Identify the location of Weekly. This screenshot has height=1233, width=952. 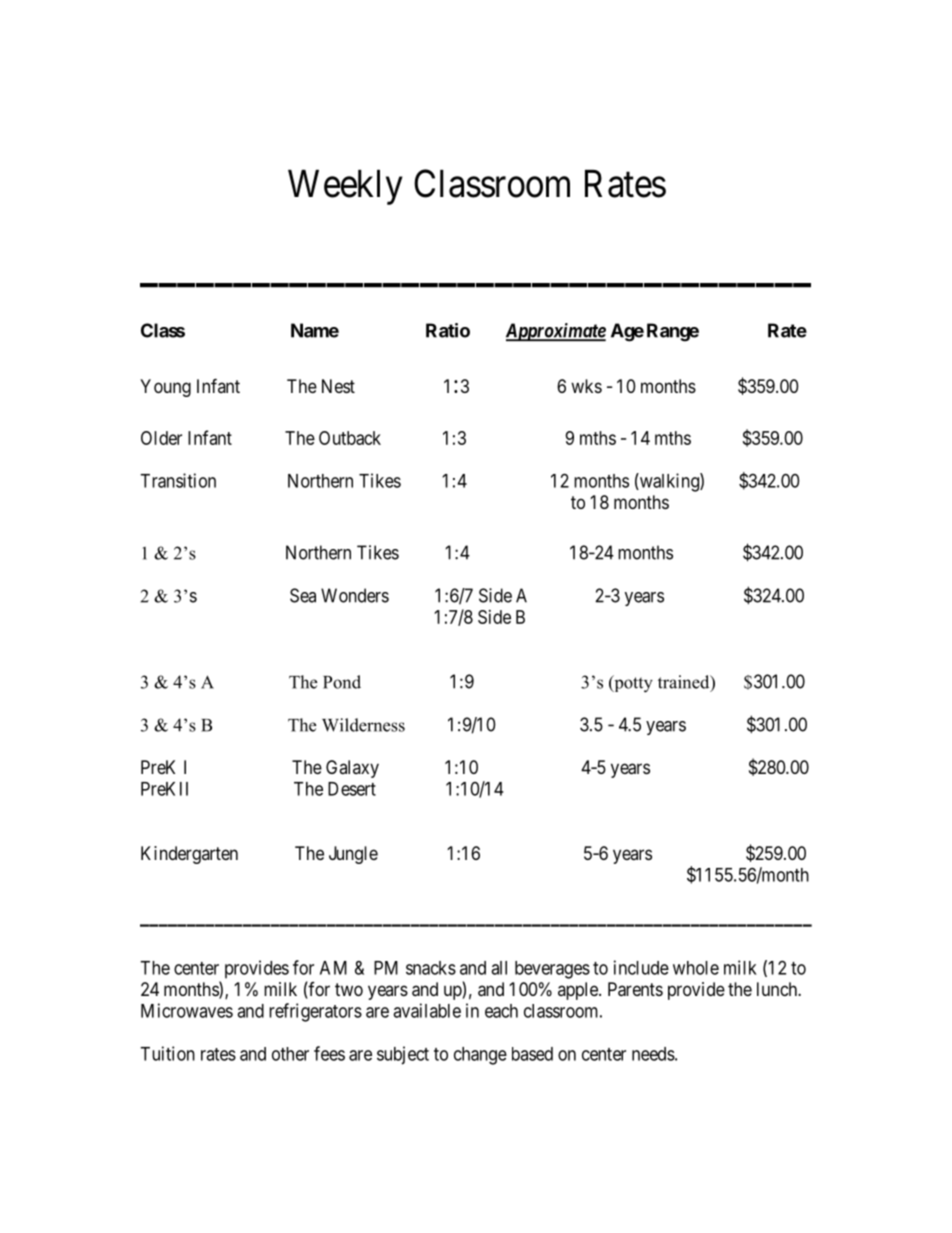
(345, 187).
